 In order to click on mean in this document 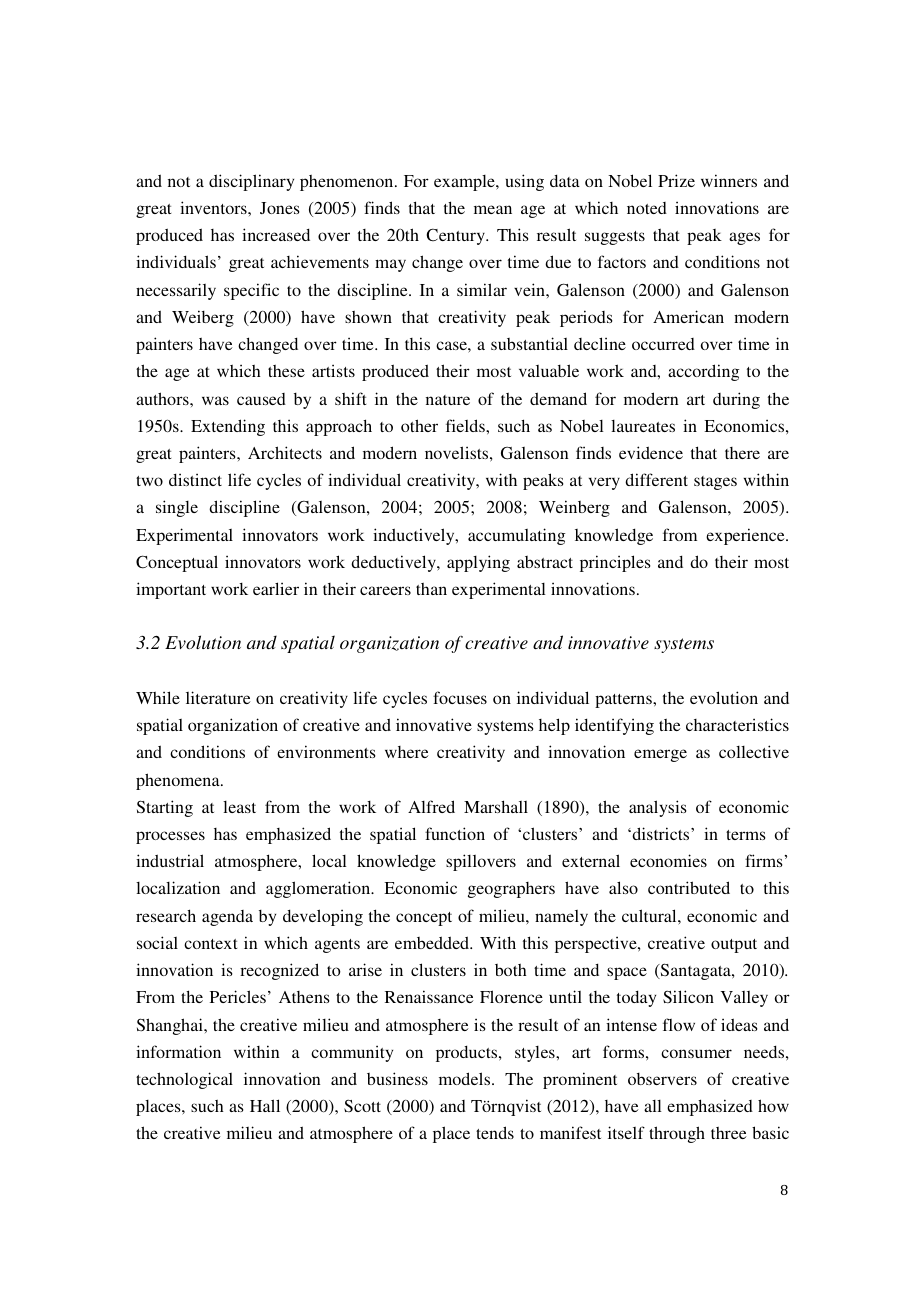, I will do `click(493, 209)`.
